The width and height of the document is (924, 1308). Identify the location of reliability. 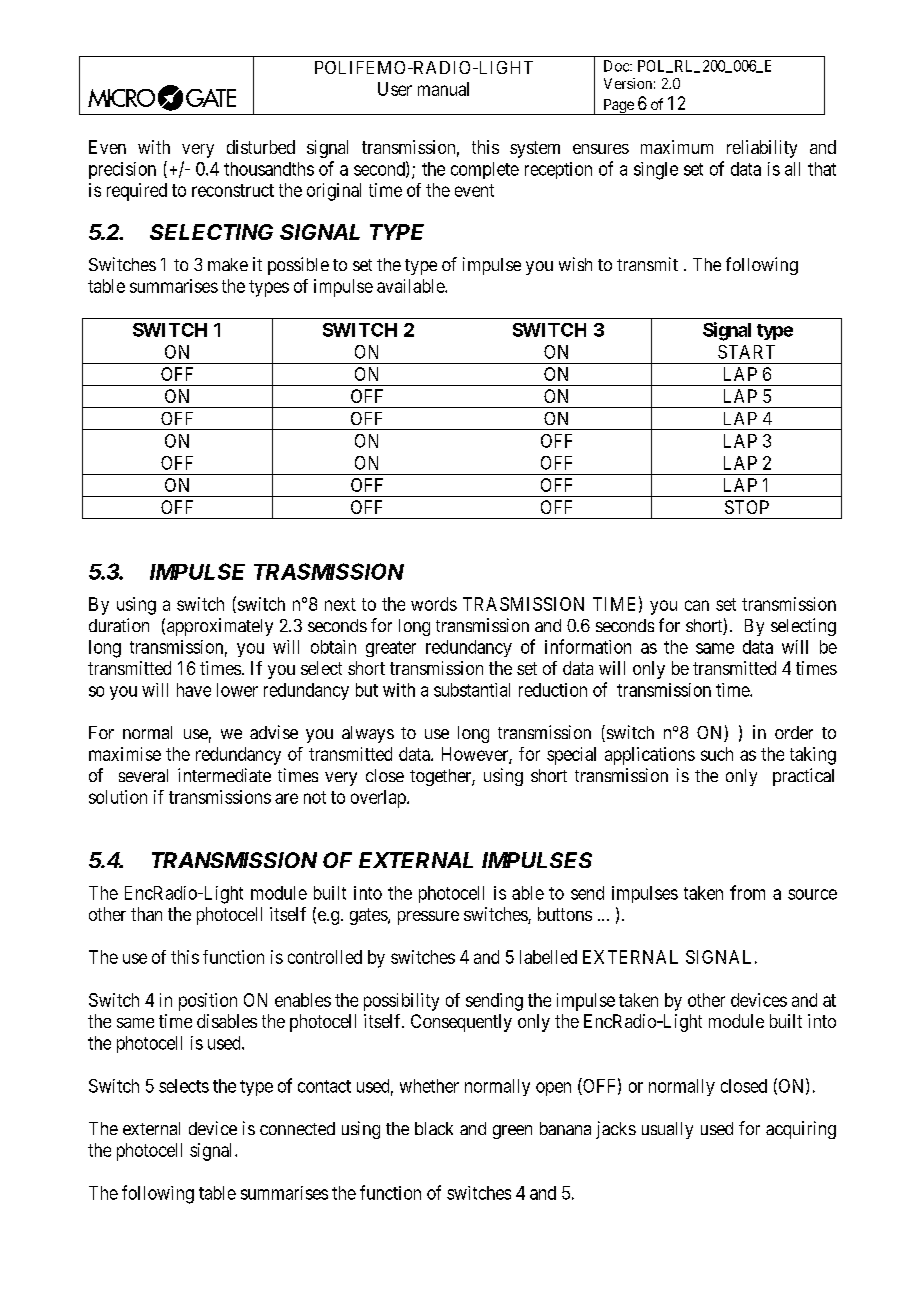
(762, 149).
